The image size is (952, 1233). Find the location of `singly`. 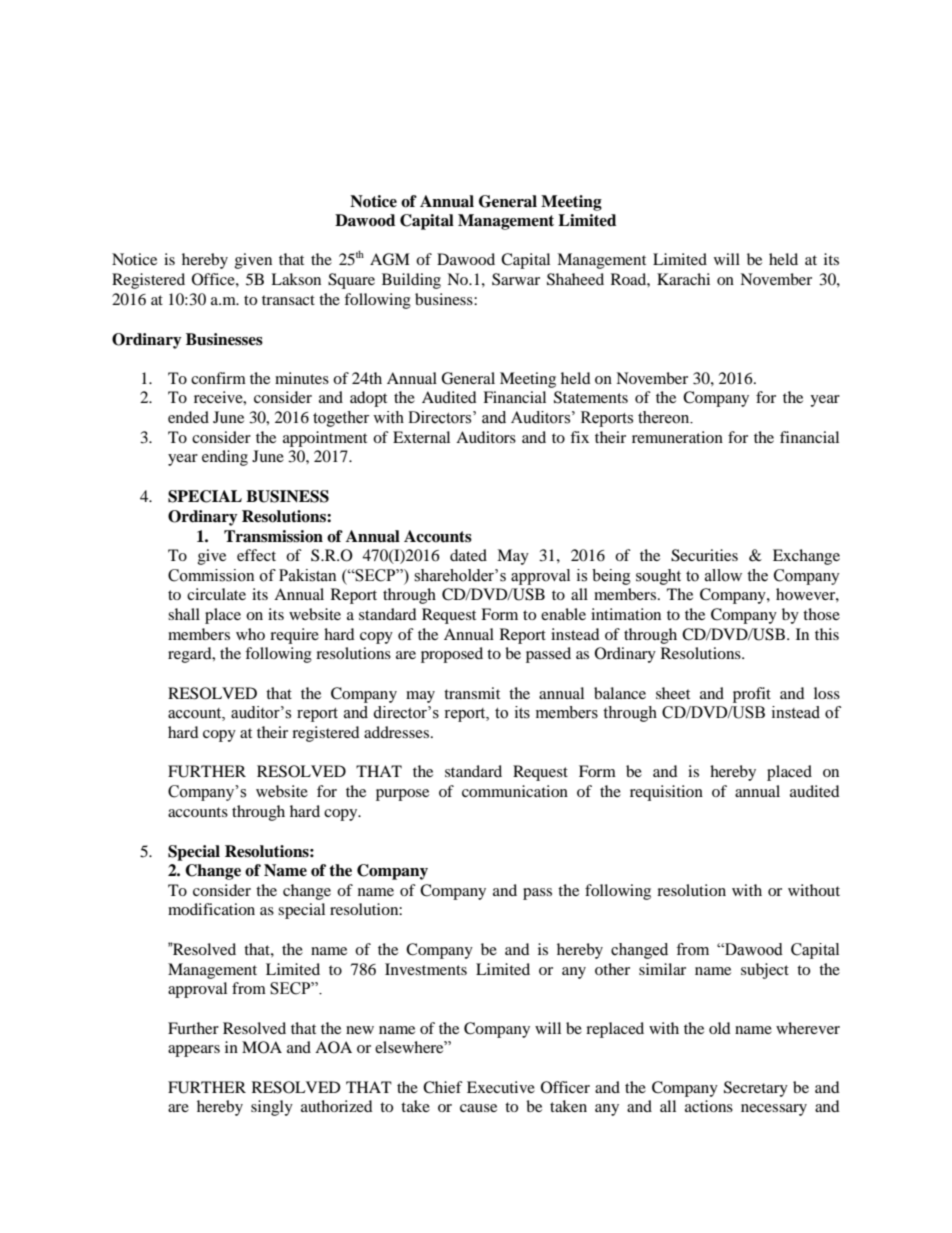

singly is located at coordinates (272, 1108).
